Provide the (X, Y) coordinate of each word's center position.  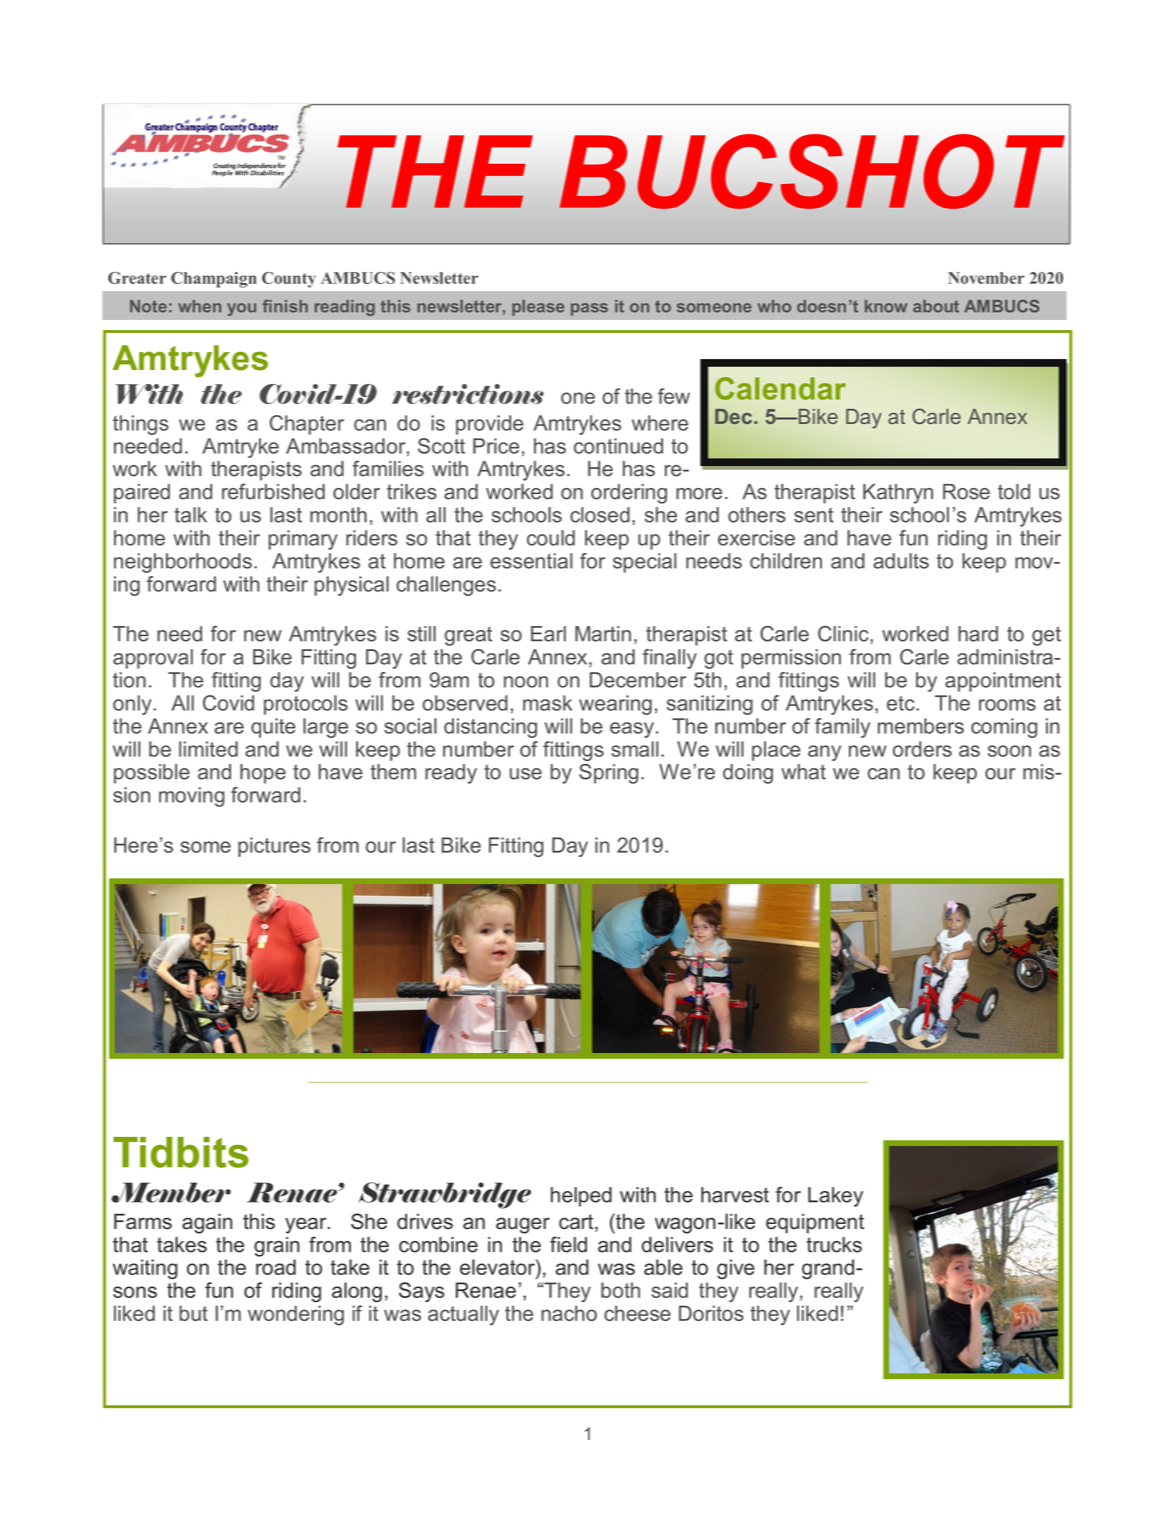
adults (901, 561)
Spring (608, 774)
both (620, 1290)
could (551, 538)
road (276, 1267)
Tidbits (181, 1152)
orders (922, 749)
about (936, 306)
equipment (815, 1223)
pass (589, 309)
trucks (834, 1245)
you (241, 309)
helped (581, 1197)
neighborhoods (183, 563)
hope (263, 774)
